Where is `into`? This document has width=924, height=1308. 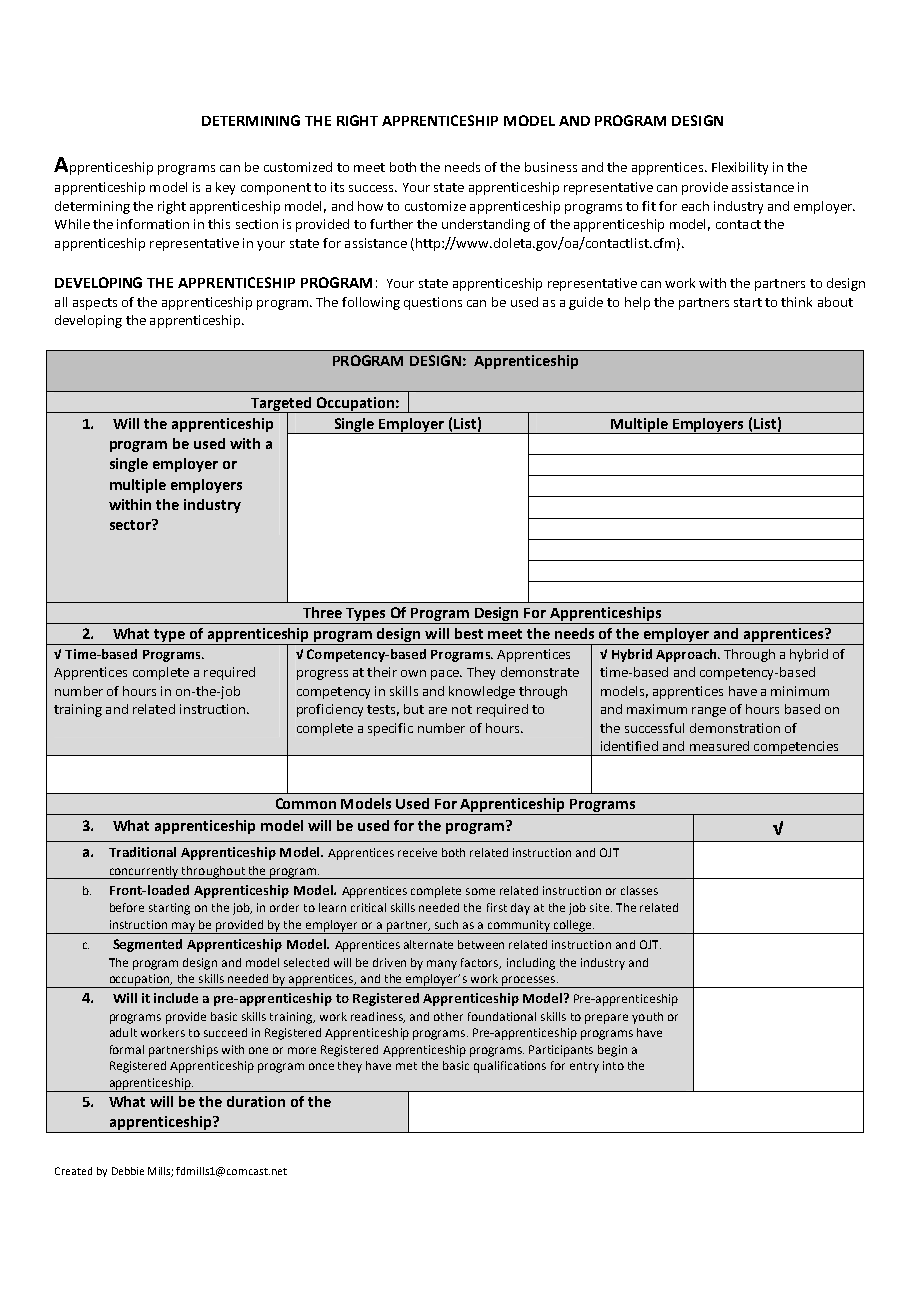 into is located at coordinates (613, 1065).
